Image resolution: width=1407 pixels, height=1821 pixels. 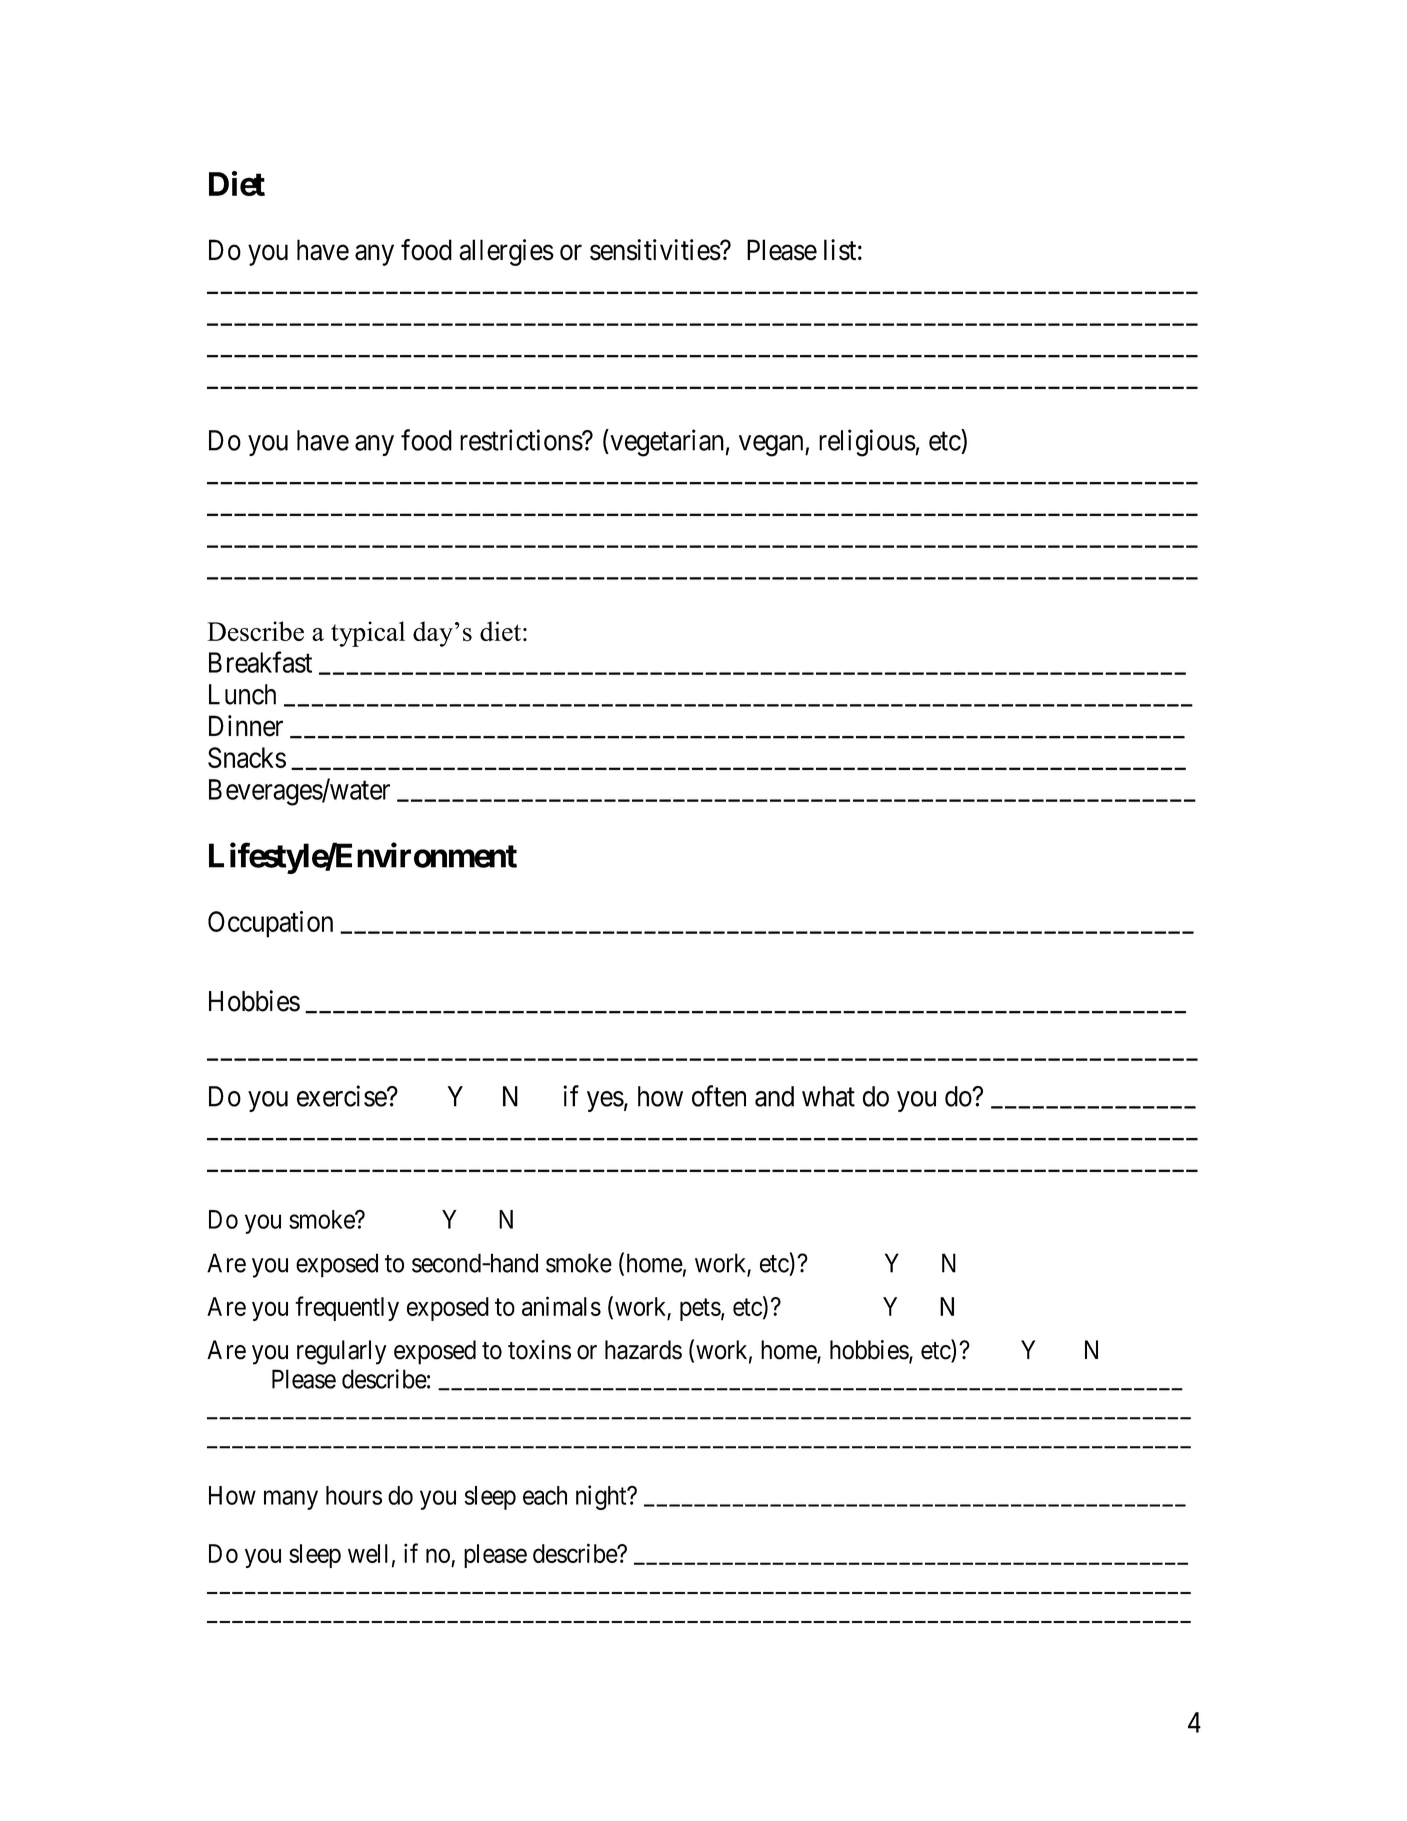 What do you see at coordinates (828, 1096) in the page?
I see `what` at bounding box center [828, 1096].
